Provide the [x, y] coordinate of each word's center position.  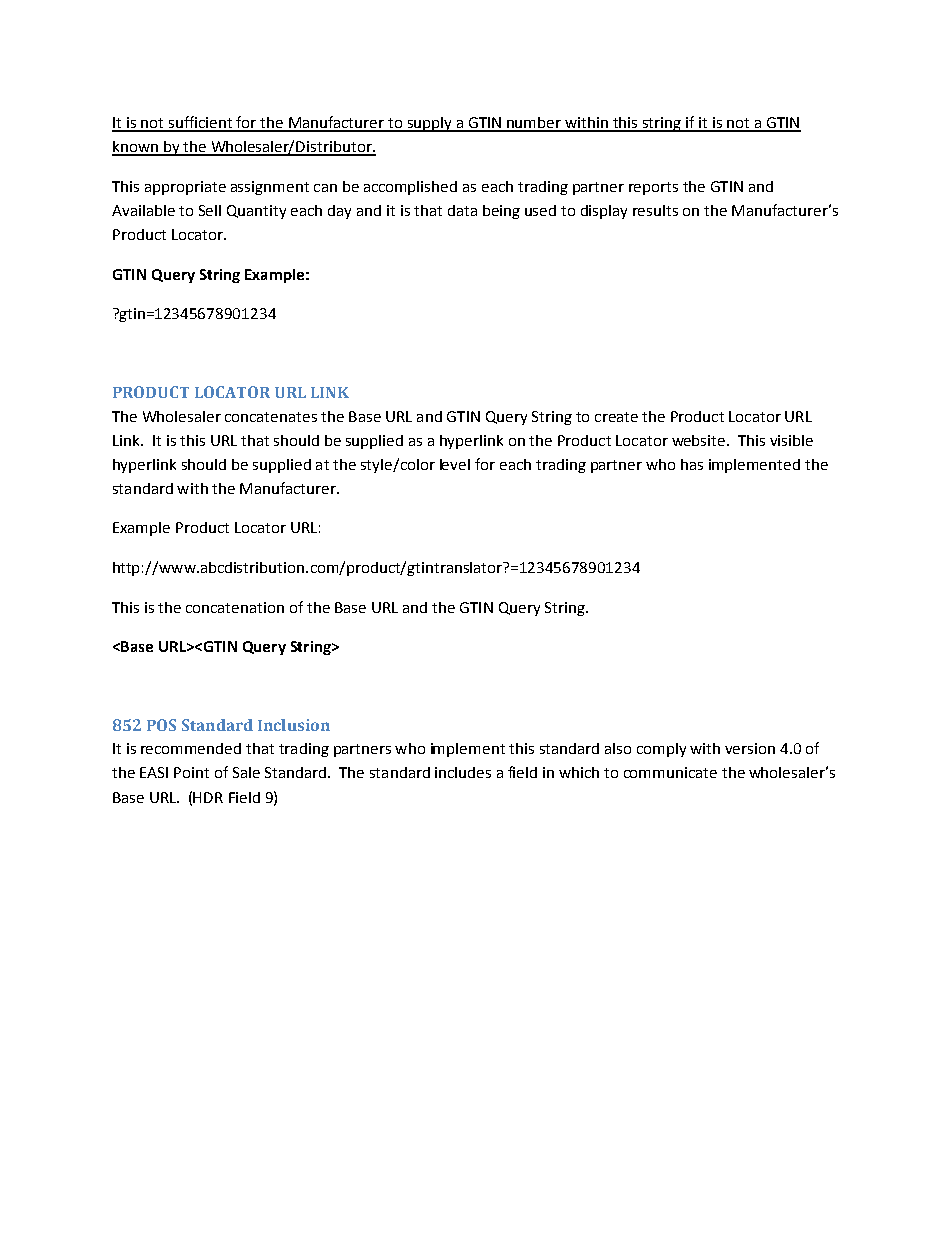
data [462, 210]
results [655, 210]
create [616, 417]
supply [429, 124]
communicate [670, 772]
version [750, 748]
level [455, 464]
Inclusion [294, 725]
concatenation [235, 607]
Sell [210, 210]
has [692, 464]
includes [463, 772]
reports [653, 188]
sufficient [200, 123]
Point [191, 772]
